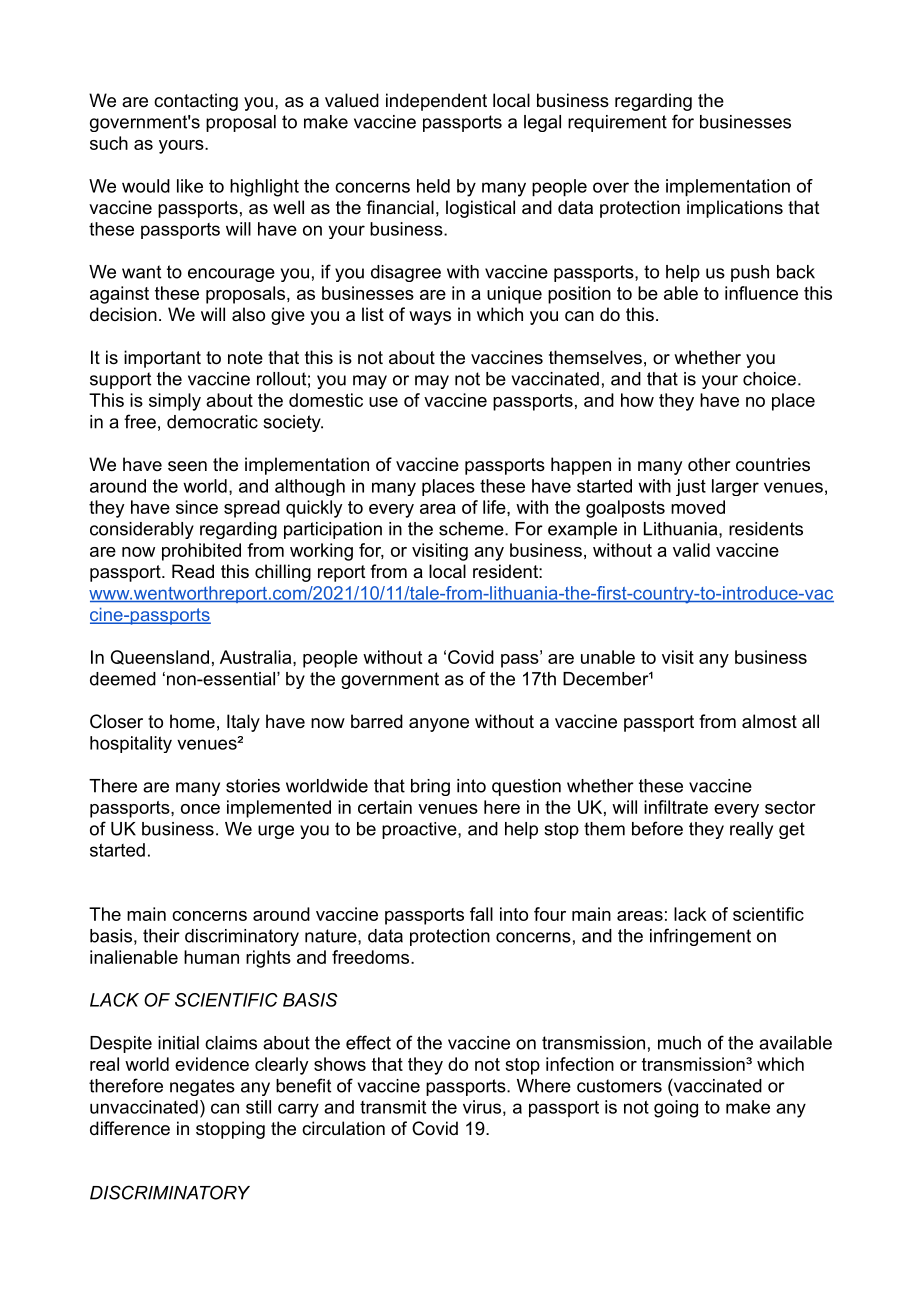  What do you see at coordinates (691, 550) in the screenshot?
I see `valid` at bounding box center [691, 550].
